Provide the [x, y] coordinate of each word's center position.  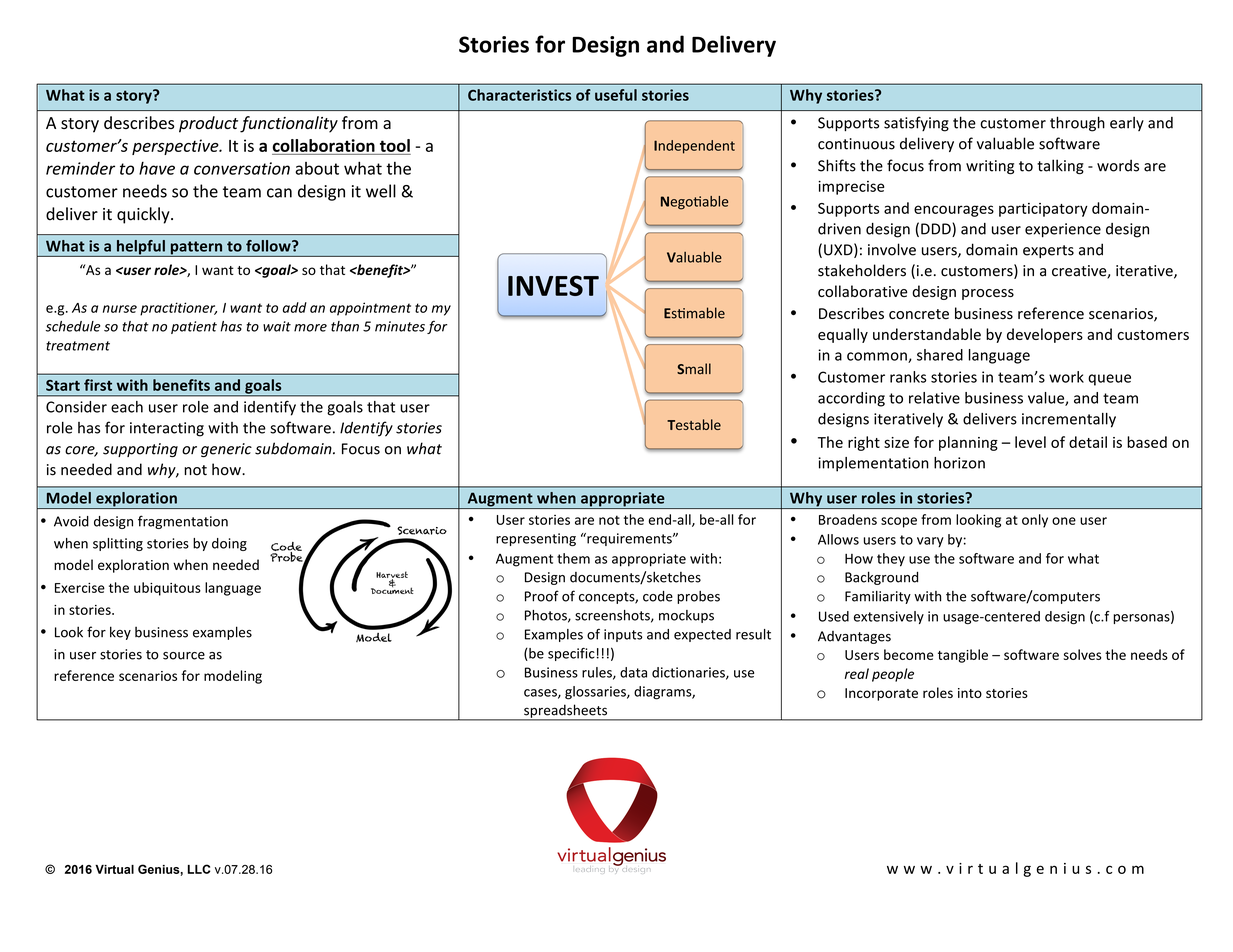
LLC [199, 869]
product [208, 124]
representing [536, 539]
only [1035, 521]
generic [226, 450]
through [1077, 124]
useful [616, 95]
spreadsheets [565, 712]
